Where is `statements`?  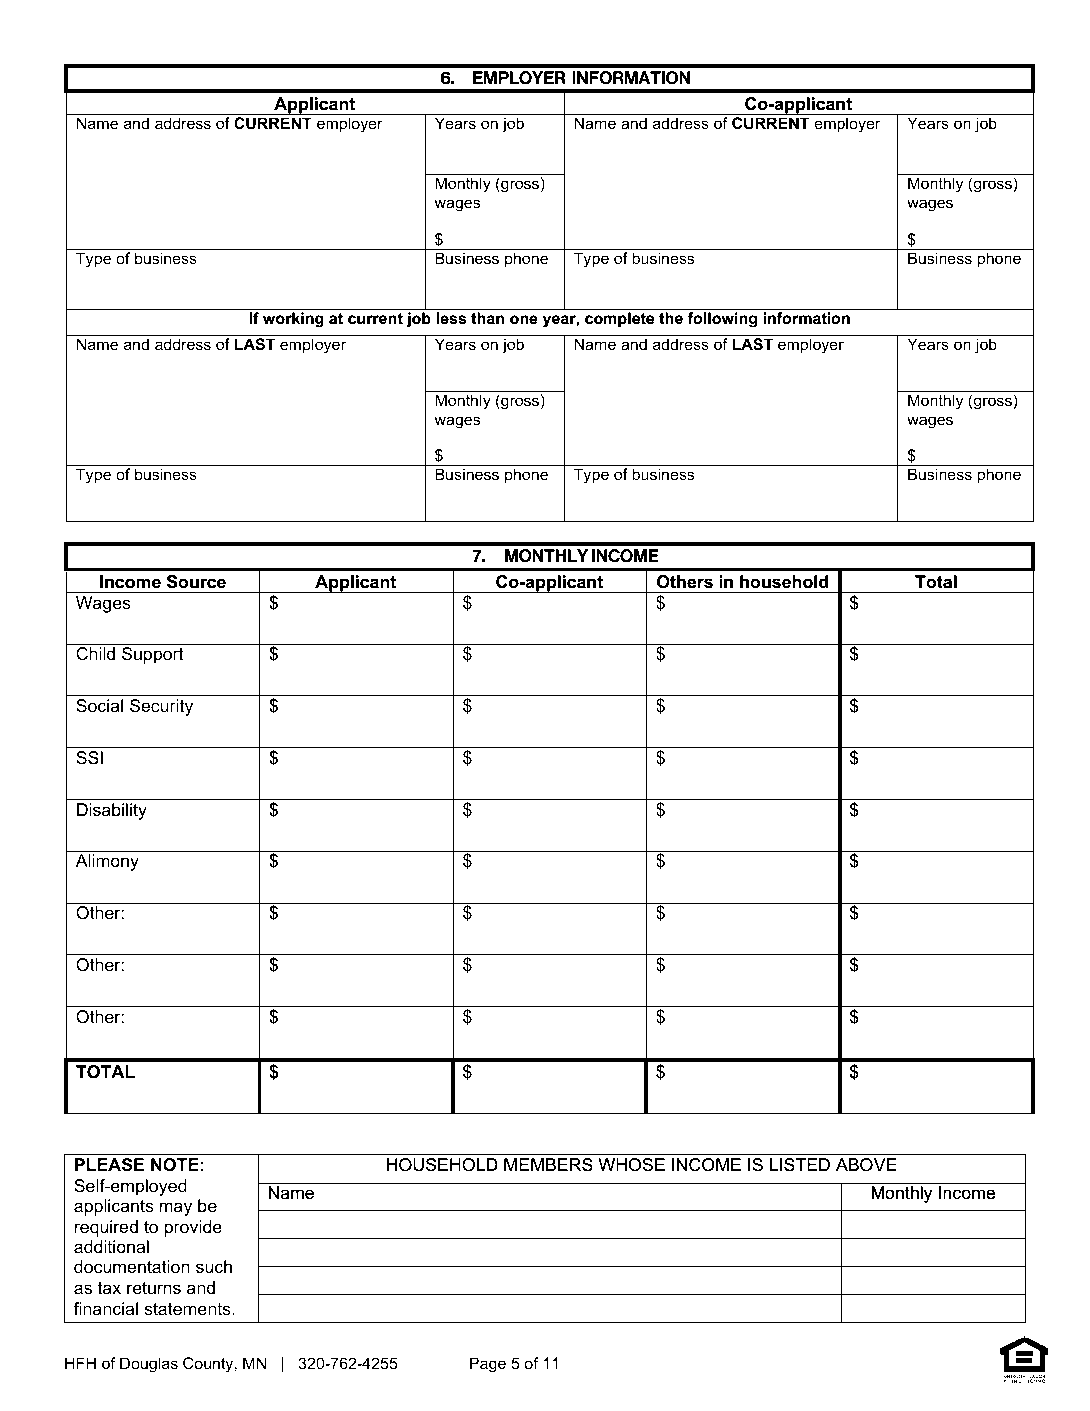
statements is located at coordinates (188, 1309).
